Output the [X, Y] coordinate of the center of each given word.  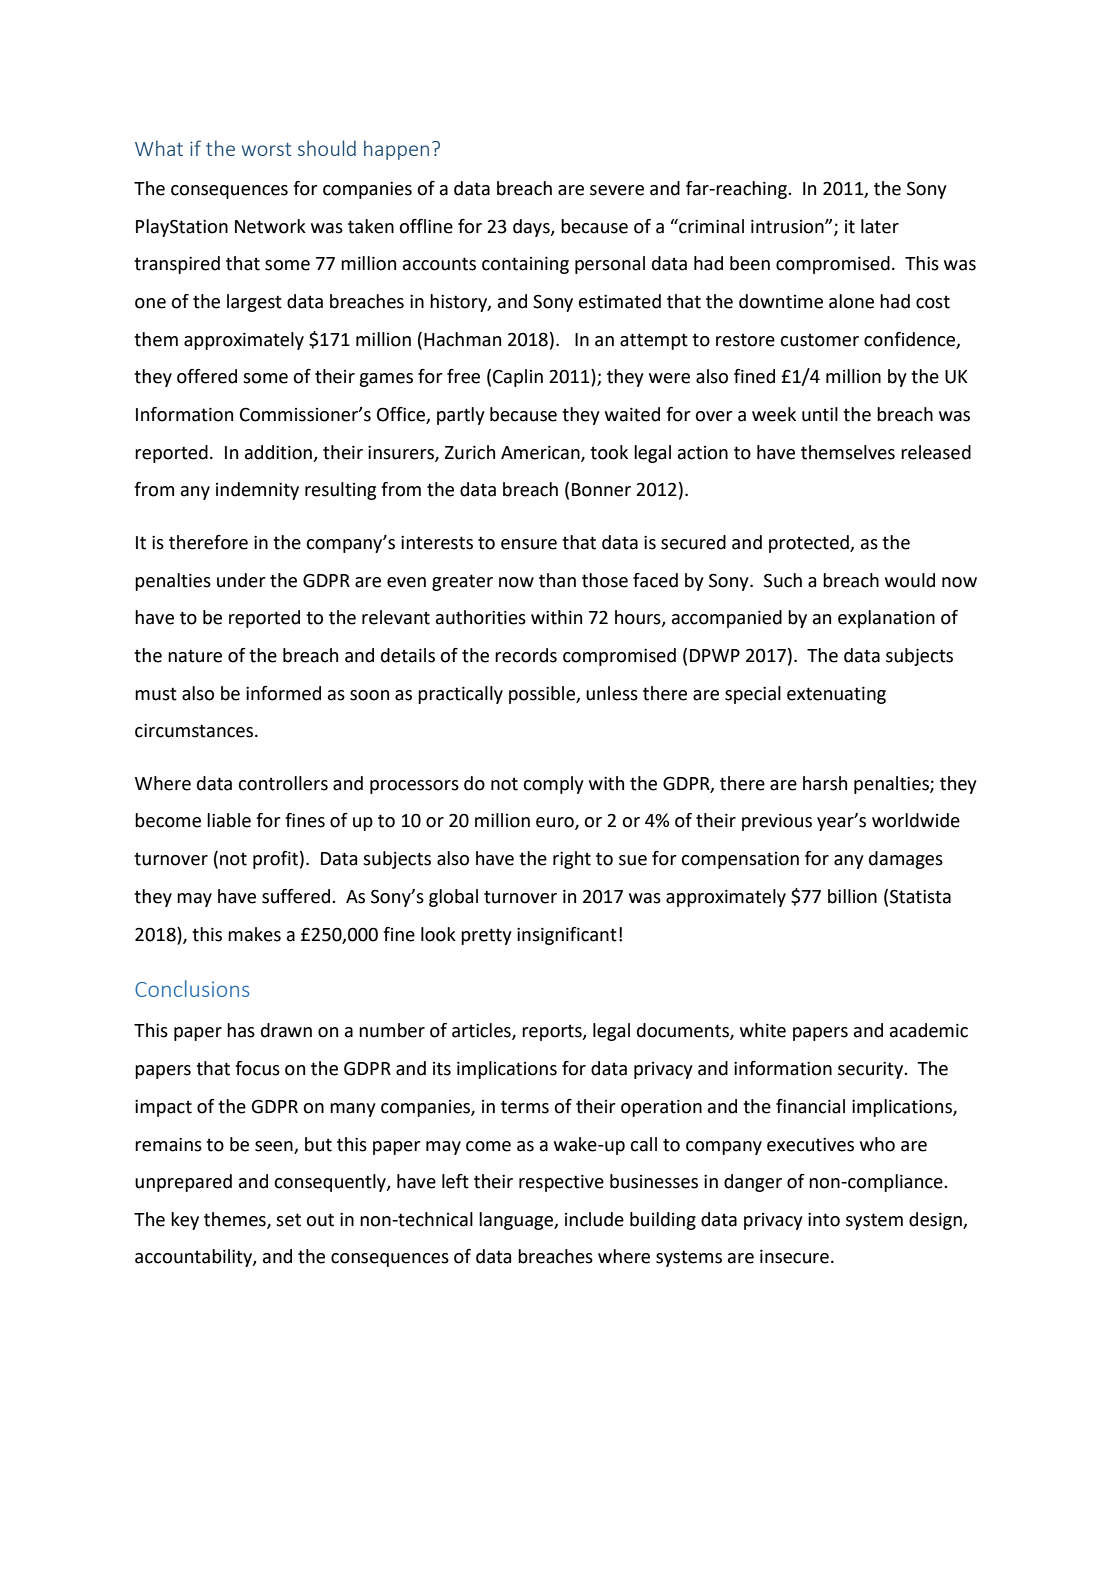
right [572, 860]
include [594, 1219]
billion [852, 896]
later [880, 226]
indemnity [257, 491]
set [288, 1220]
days [532, 228]
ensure [529, 544]
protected [810, 544]
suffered [296, 896]
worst [266, 149]
